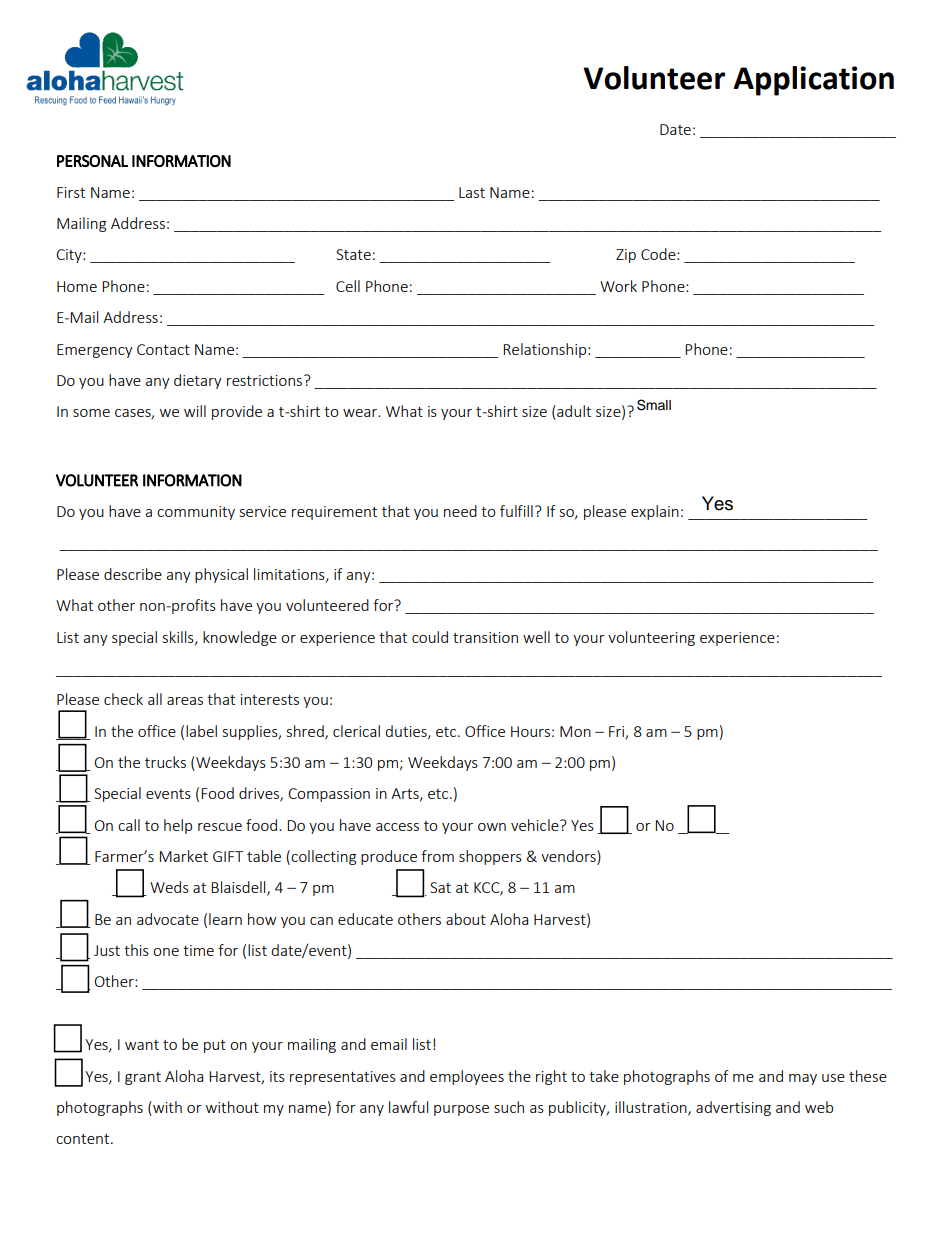  Describe the element at coordinates (461, 1110) in the screenshot. I see `purpose` at that location.
